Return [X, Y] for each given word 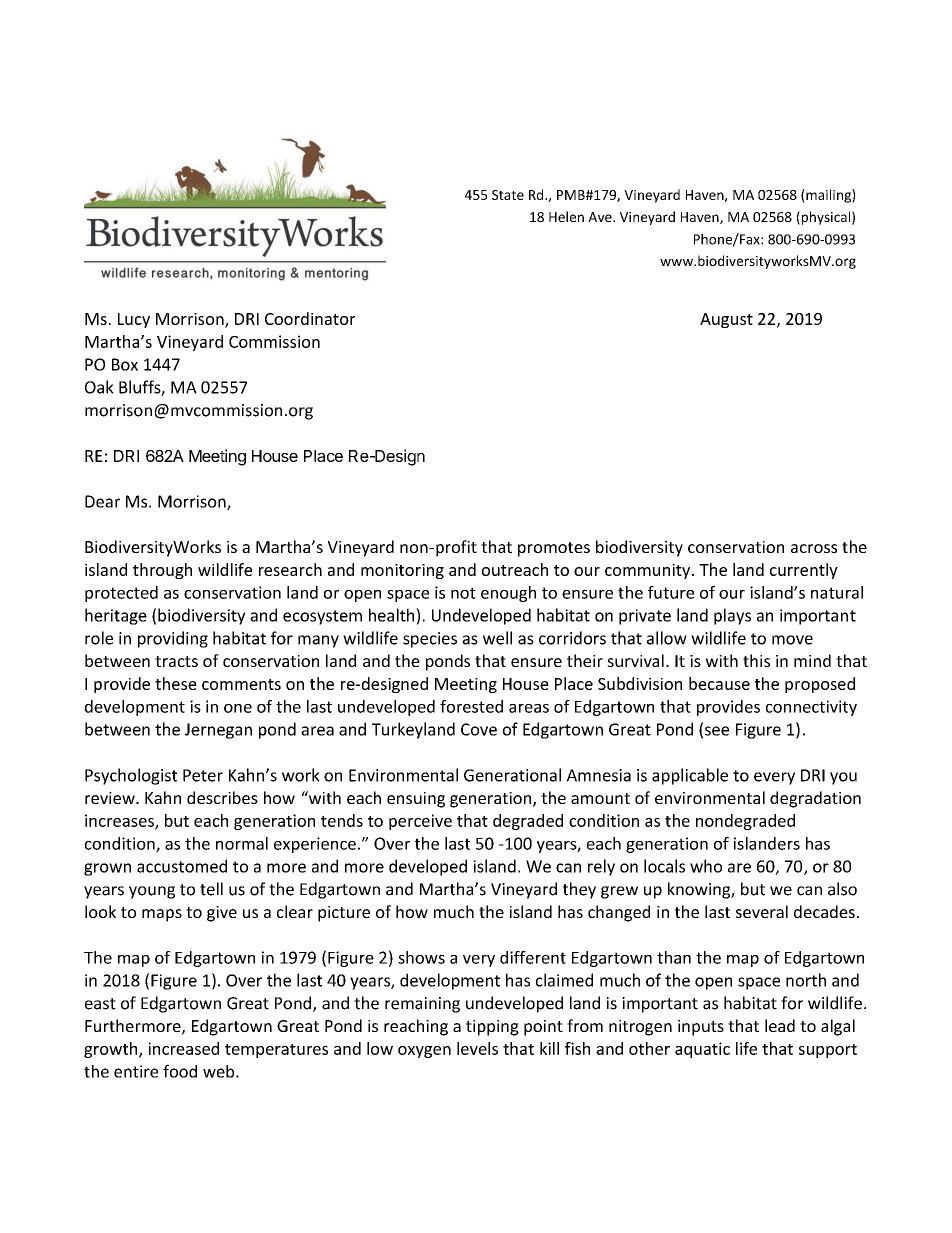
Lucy [134, 320]
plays [732, 616]
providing [173, 639]
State [508, 195]
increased [184, 1048]
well [497, 638]
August [726, 320]
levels [477, 1048]
